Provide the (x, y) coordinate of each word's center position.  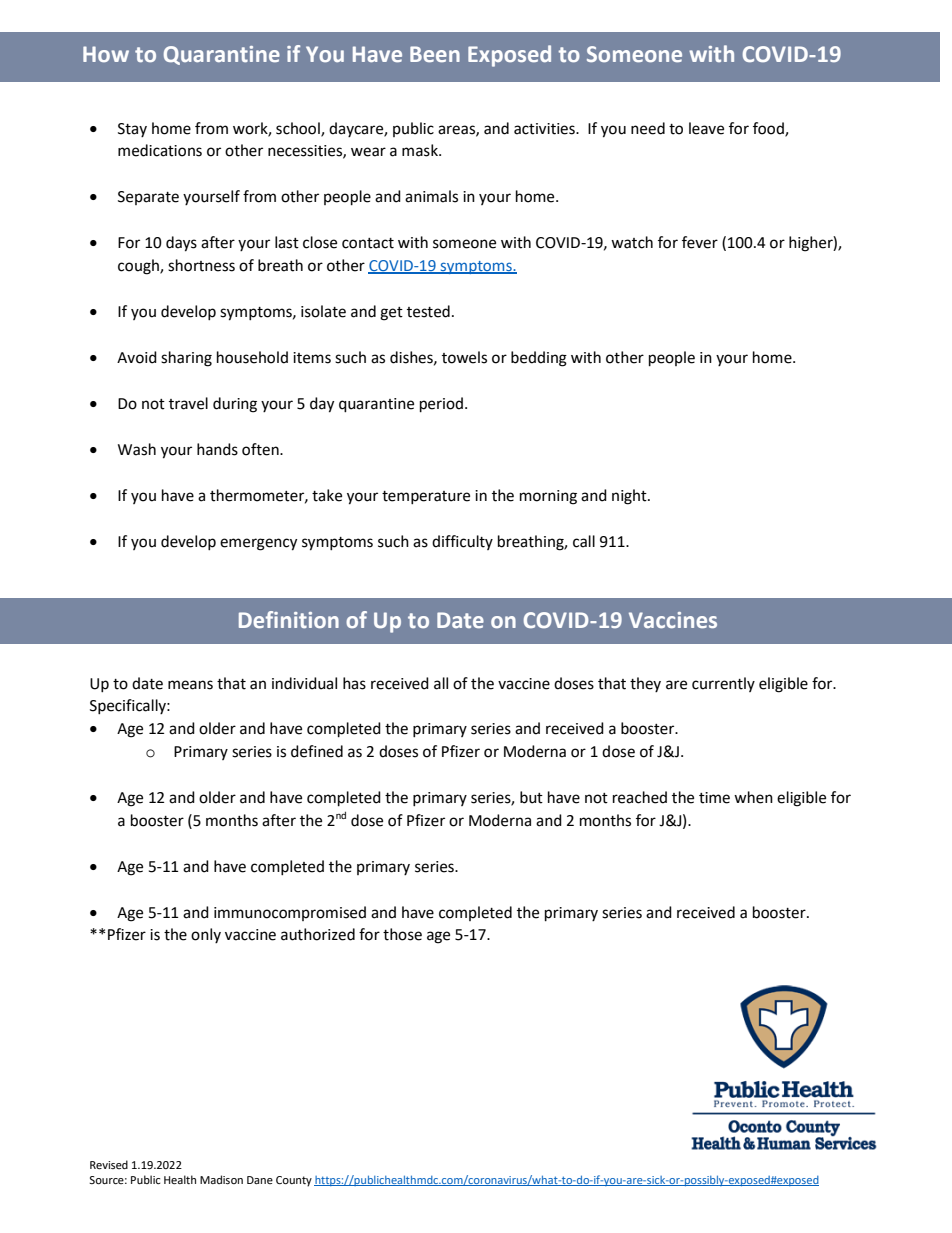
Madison (221, 1179)
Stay (132, 130)
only (206, 935)
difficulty (462, 542)
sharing (186, 359)
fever (700, 242)
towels (464, 357)
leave (706, 128)
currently (723, 684)
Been (435, 54)
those (402, 934)
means (190, 685)
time (714, 798)
